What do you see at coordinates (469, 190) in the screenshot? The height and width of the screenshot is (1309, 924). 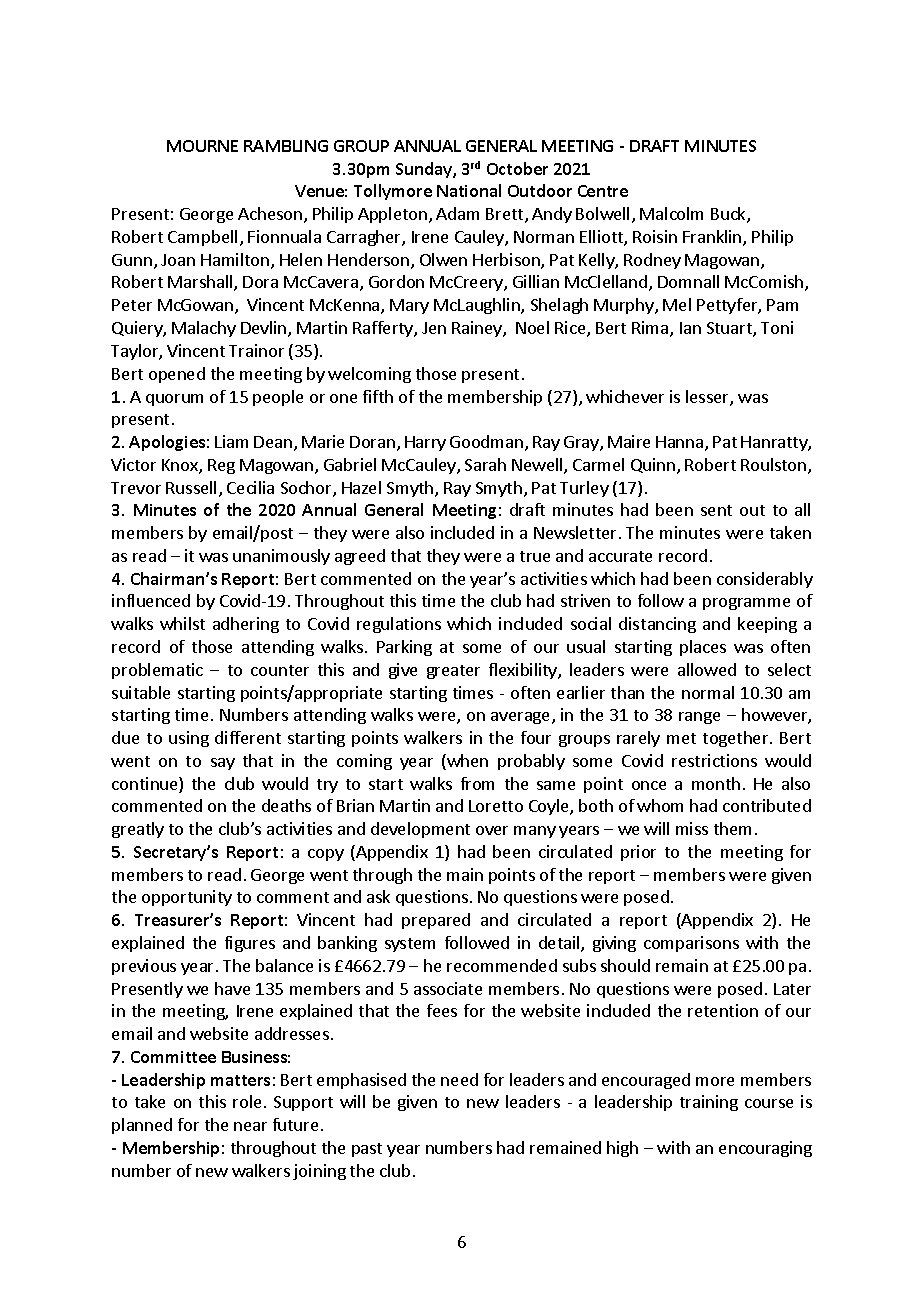 I see `National` at bounding box center [469, 190].
